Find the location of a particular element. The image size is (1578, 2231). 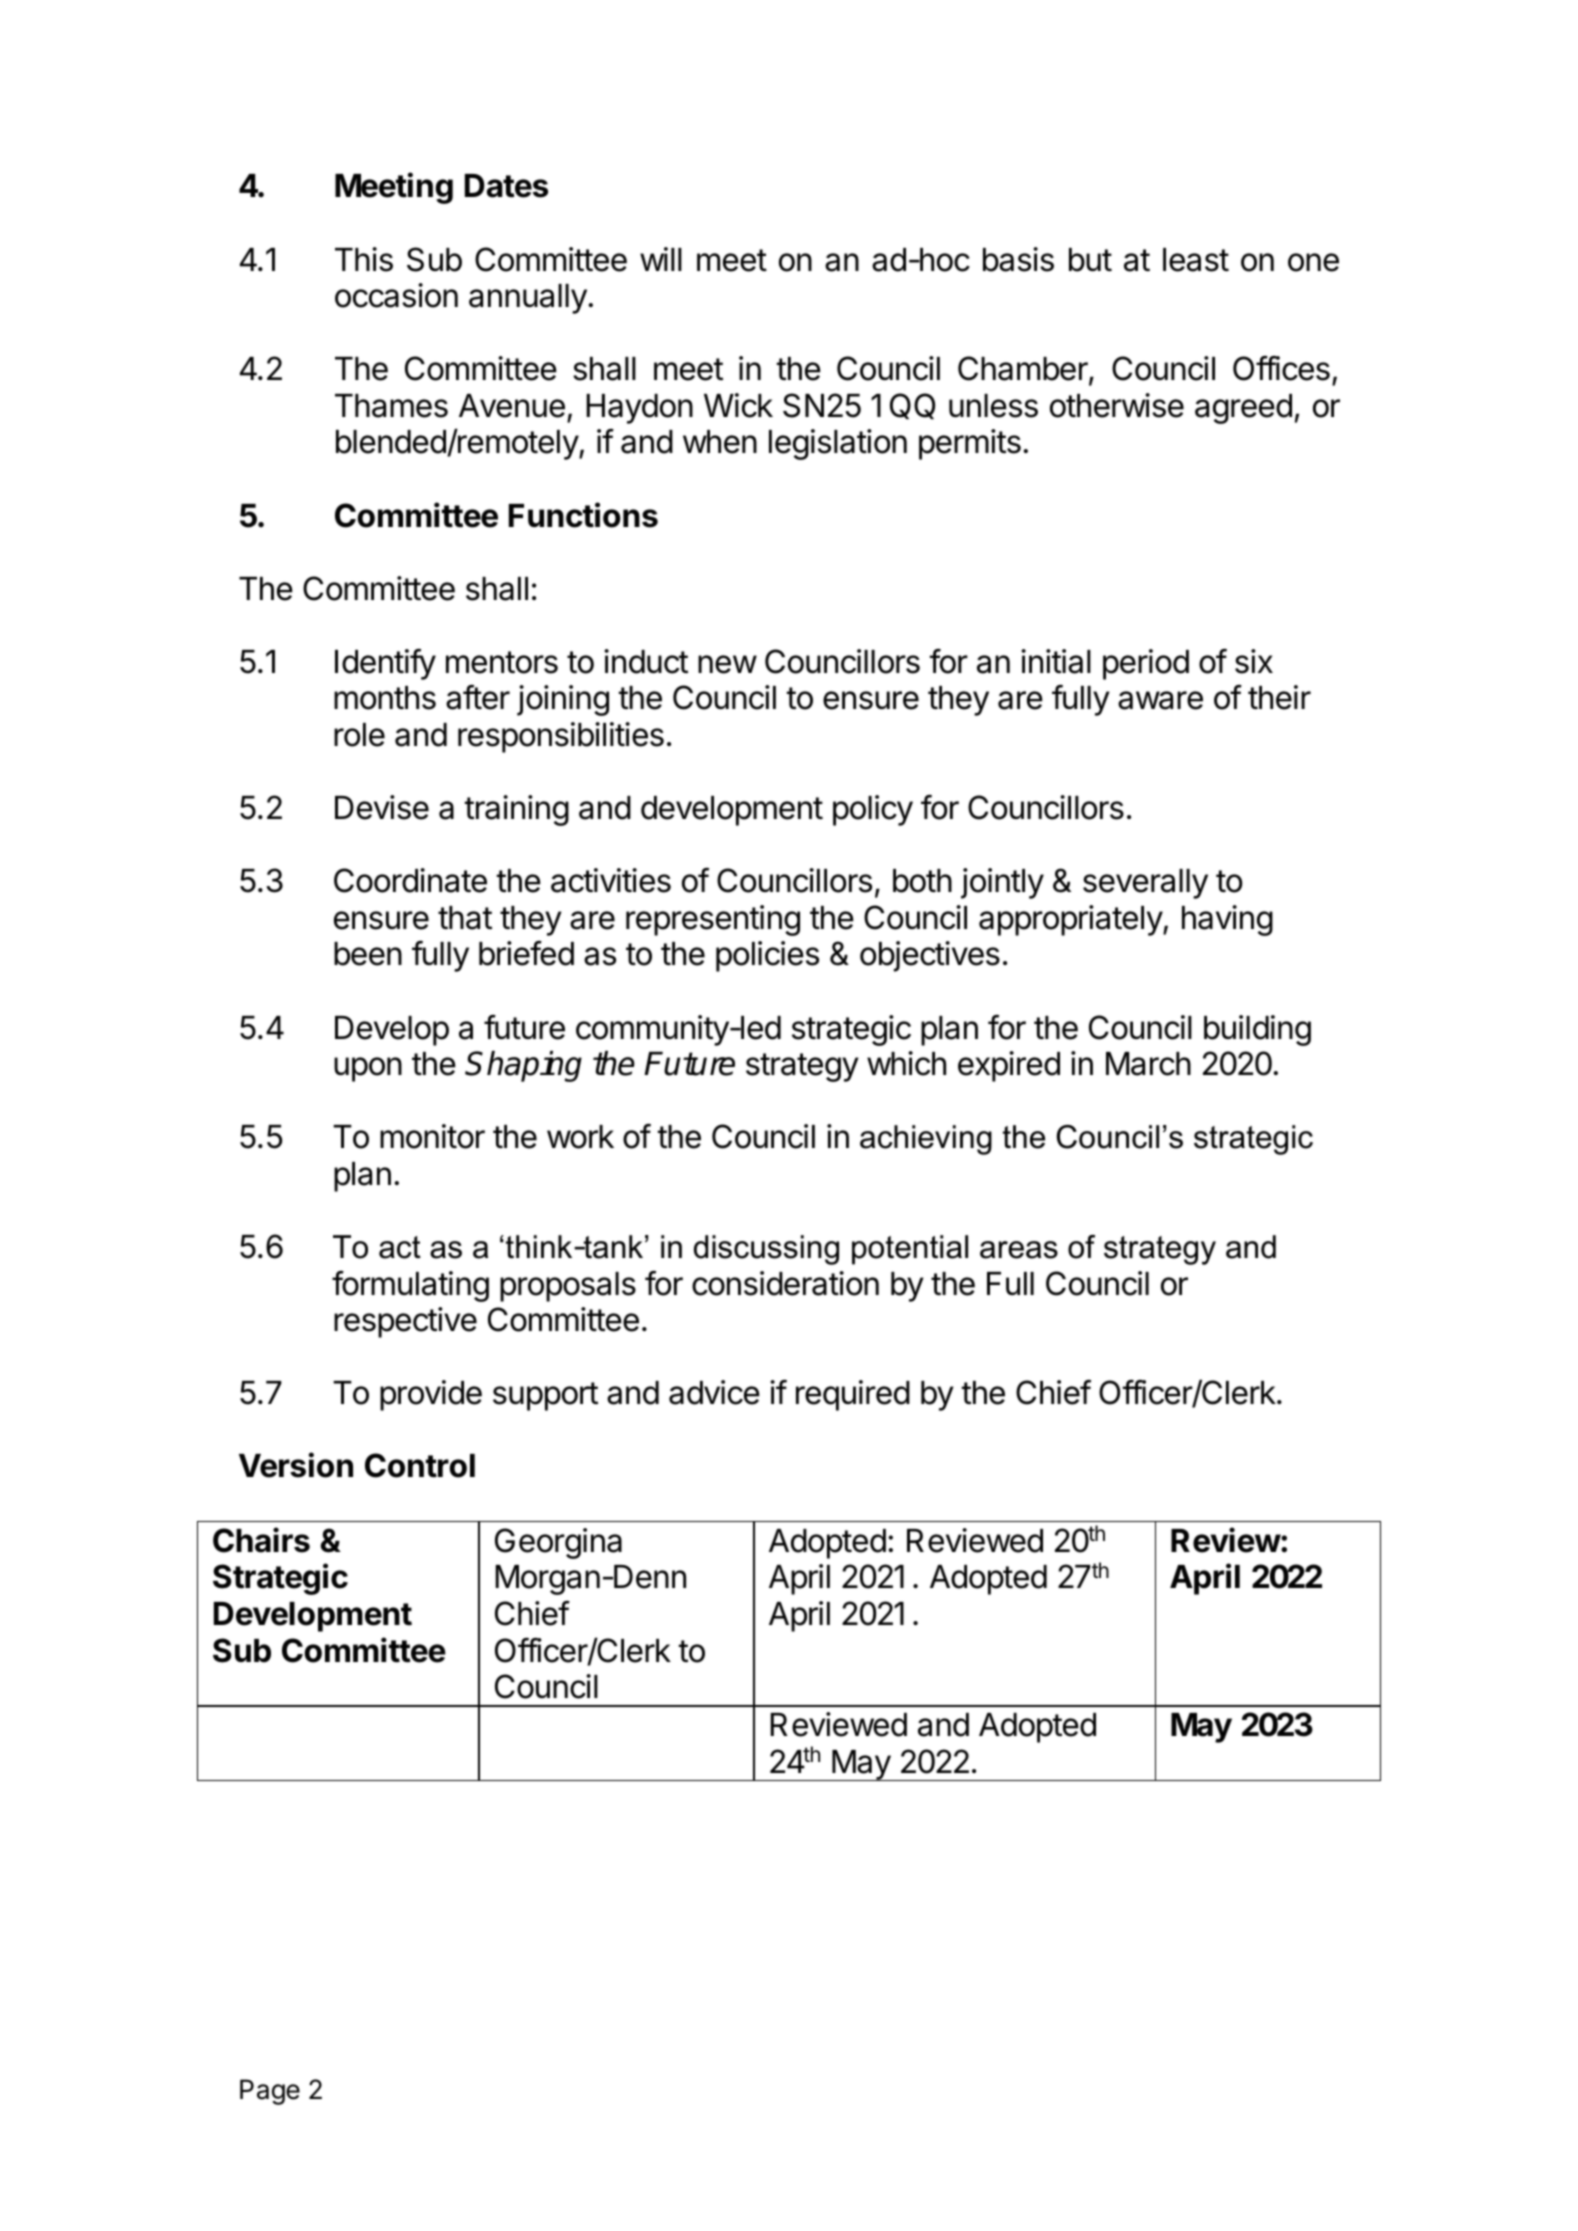

will is located at coordinates (661, 259).
